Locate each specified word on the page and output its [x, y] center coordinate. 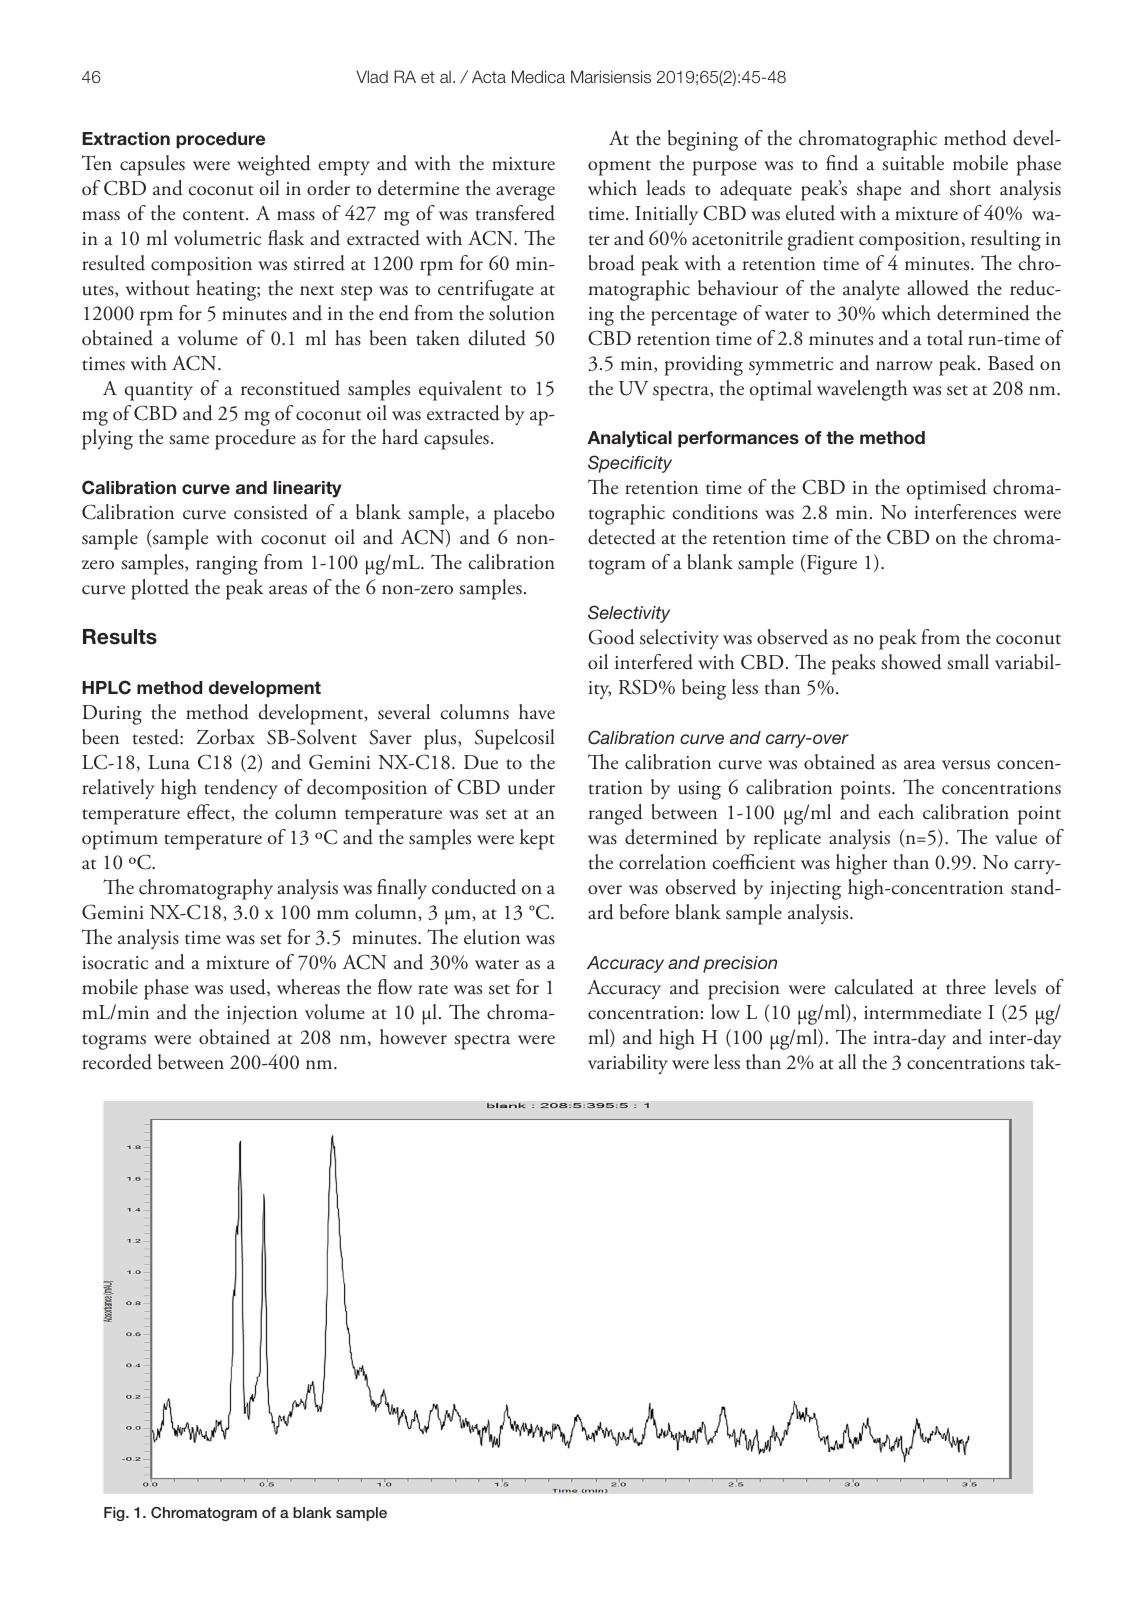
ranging [227, 565]
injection [262, 1015]
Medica [538, 76]
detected [622, 537]
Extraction [126, 138]
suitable [913, 163]
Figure [830, 564]
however [413, 1037]
